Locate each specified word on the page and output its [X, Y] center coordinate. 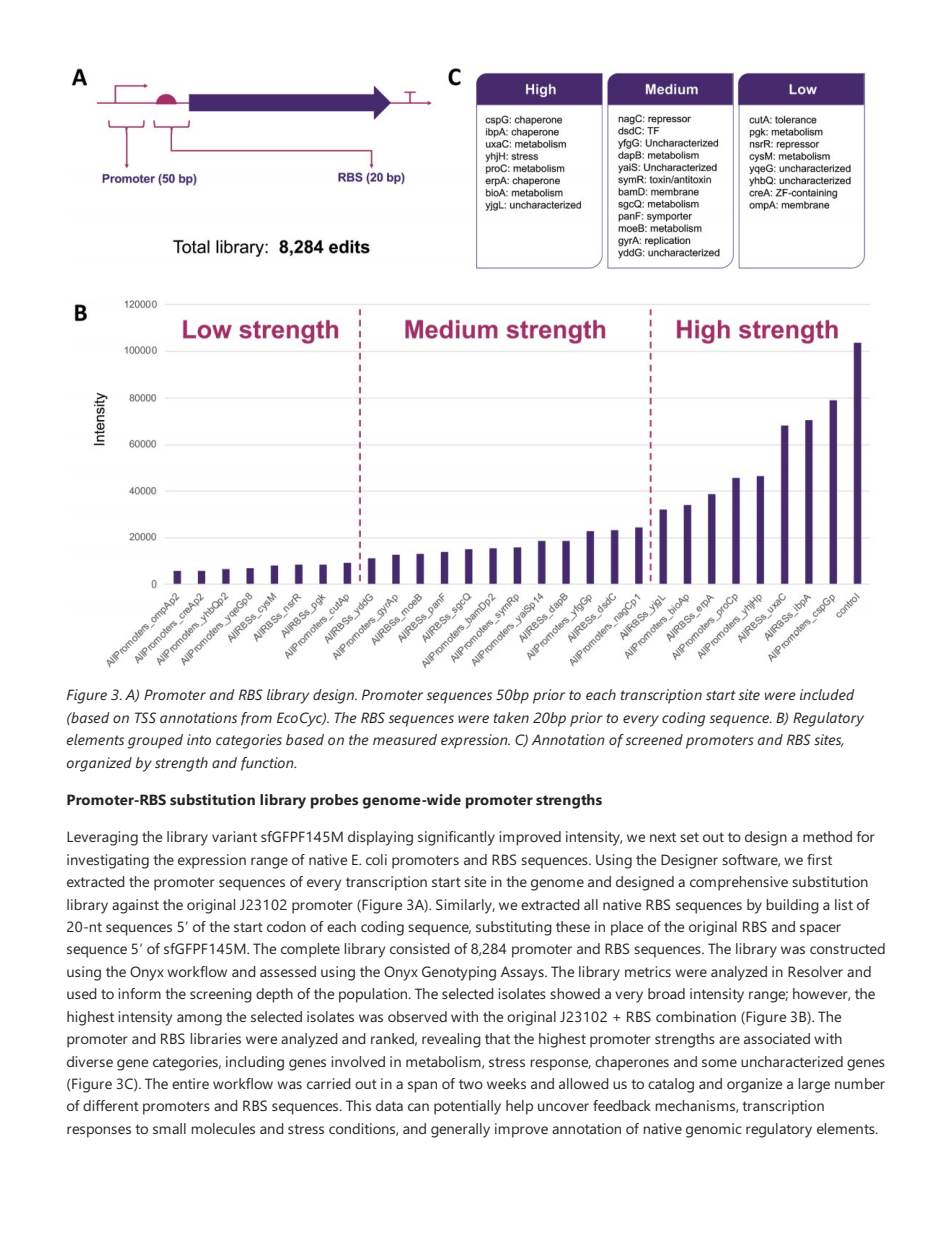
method [827, 836]
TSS [145, 717]
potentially [467, 1107]
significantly [456, 838]
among [199, 1020]
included [827, 694]
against [135, 906]
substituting [514, 928]
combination [696, 1016]
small [169, 1128]
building [792, 906]
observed [417, 1016]
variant [234, 836]
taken [511, 717]
